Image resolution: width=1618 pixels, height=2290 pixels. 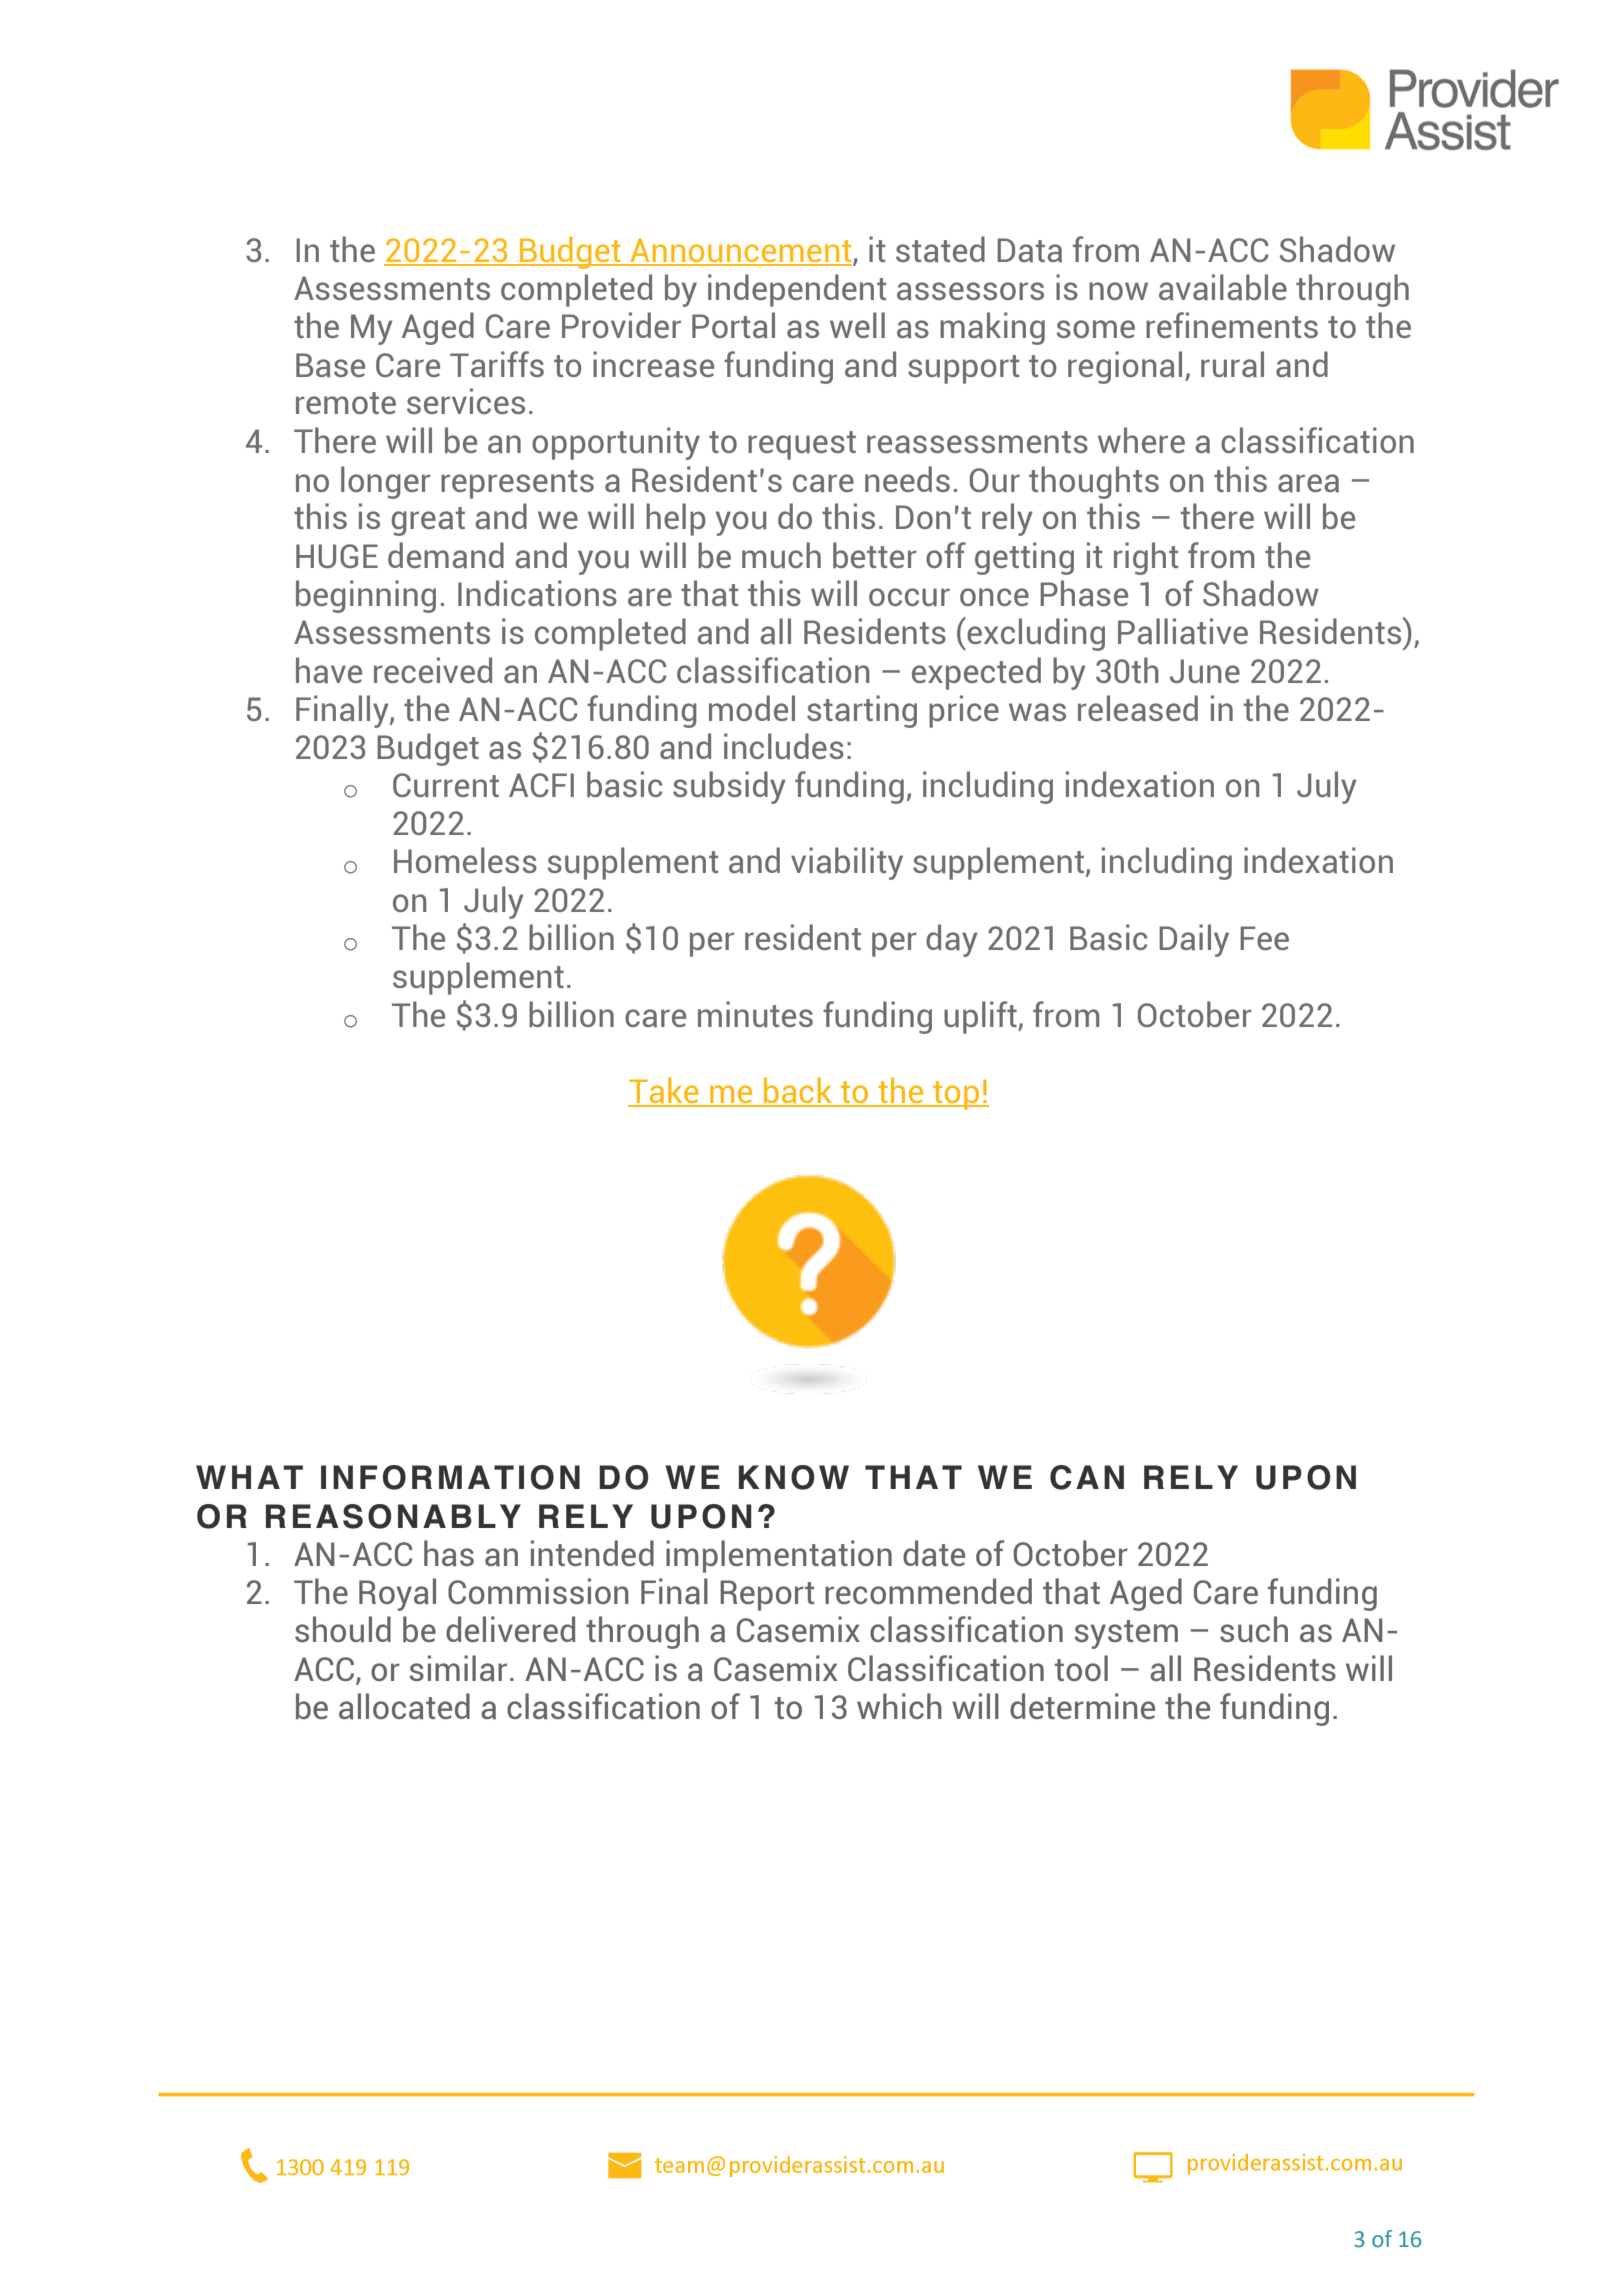 What do you see at coordinates (755, 1014) in the image?
I see `minutes` at bounding box center [755, 1014].
